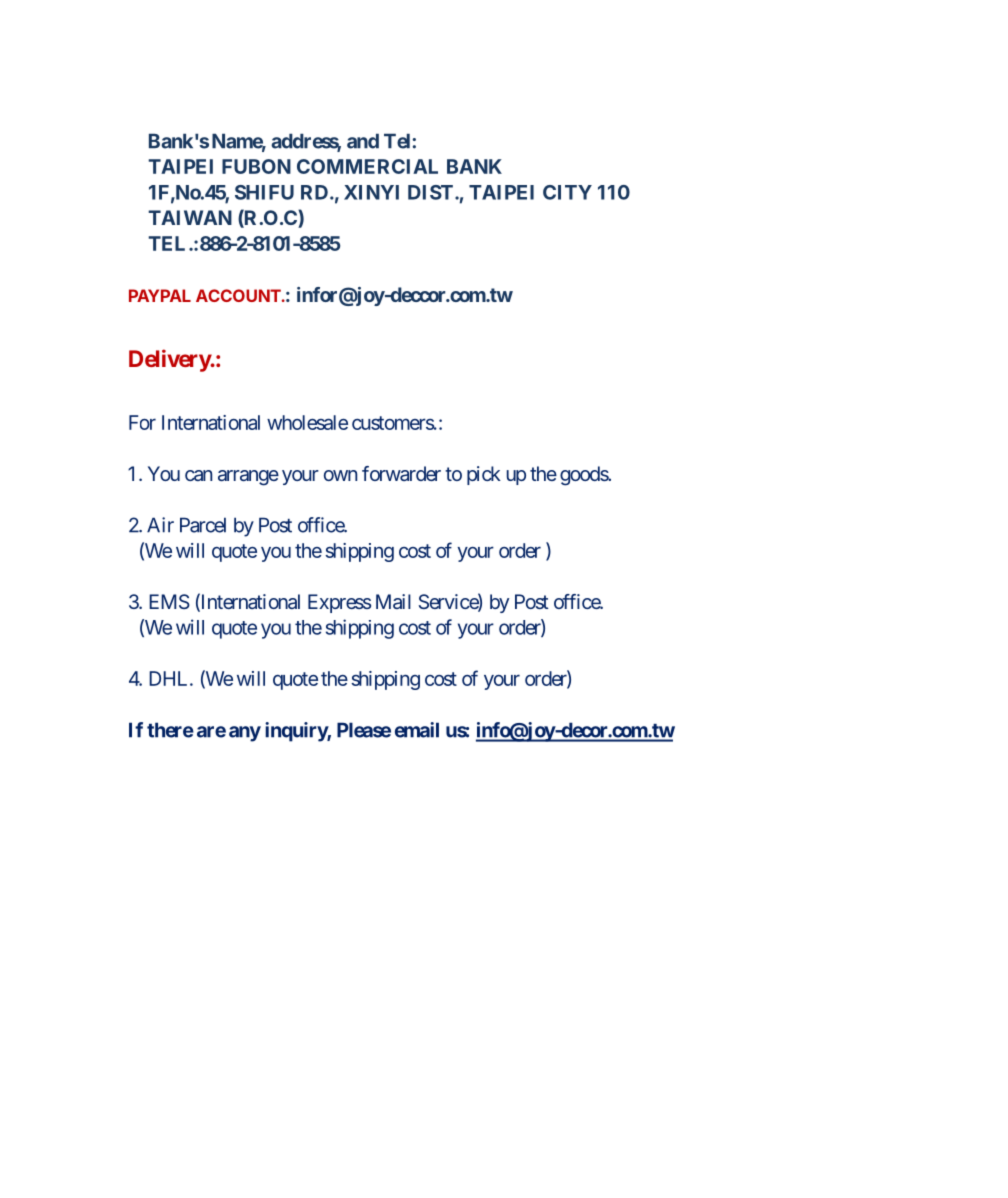 Image resolution: width=1008 pixels, height=1198 pixels. Describe the element at coordinates (245, 734) in the screenshot. I see `any` at that location.
